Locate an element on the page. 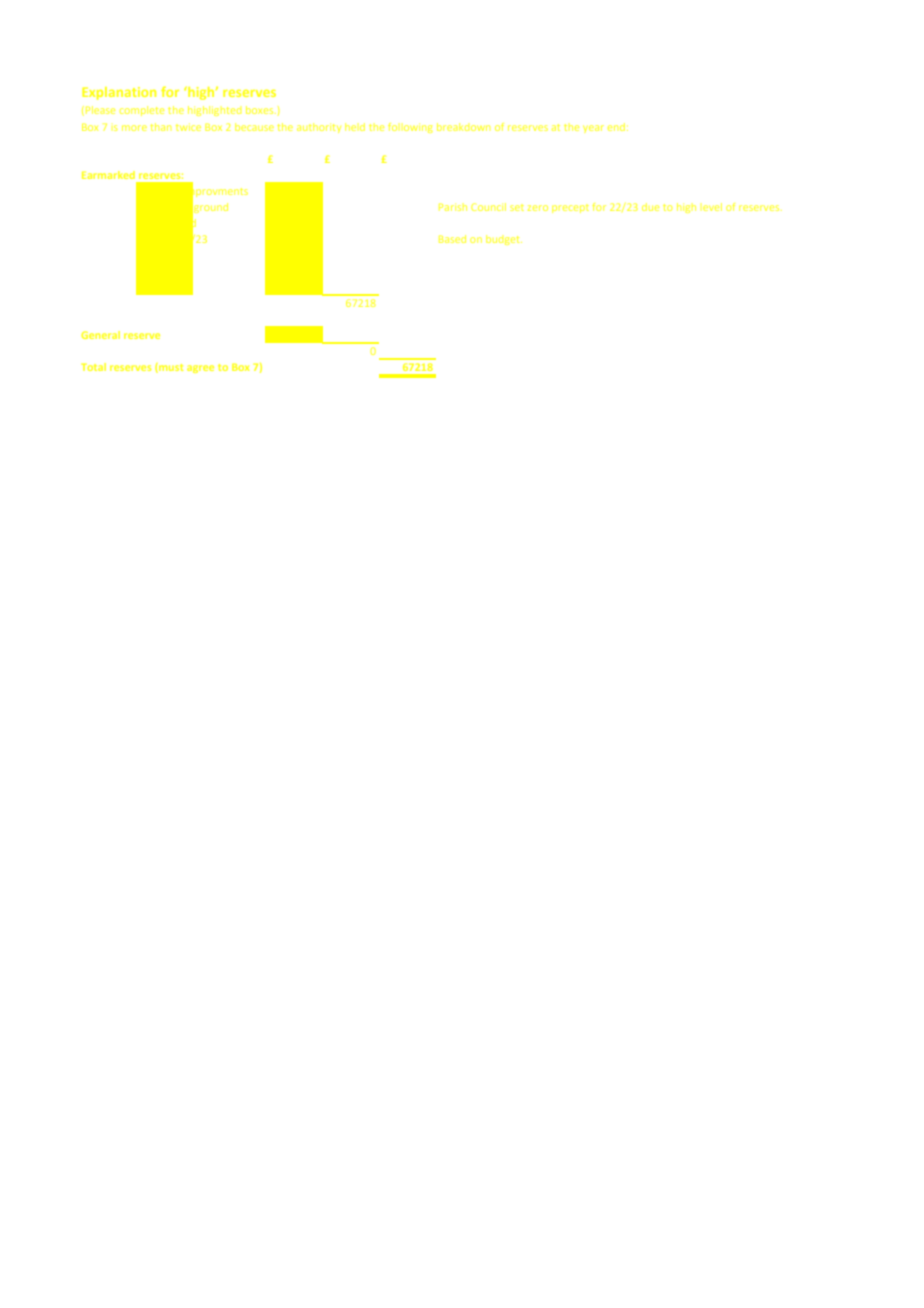 This image has width=924, height=1308. due is located at coordinates (650, 207).
